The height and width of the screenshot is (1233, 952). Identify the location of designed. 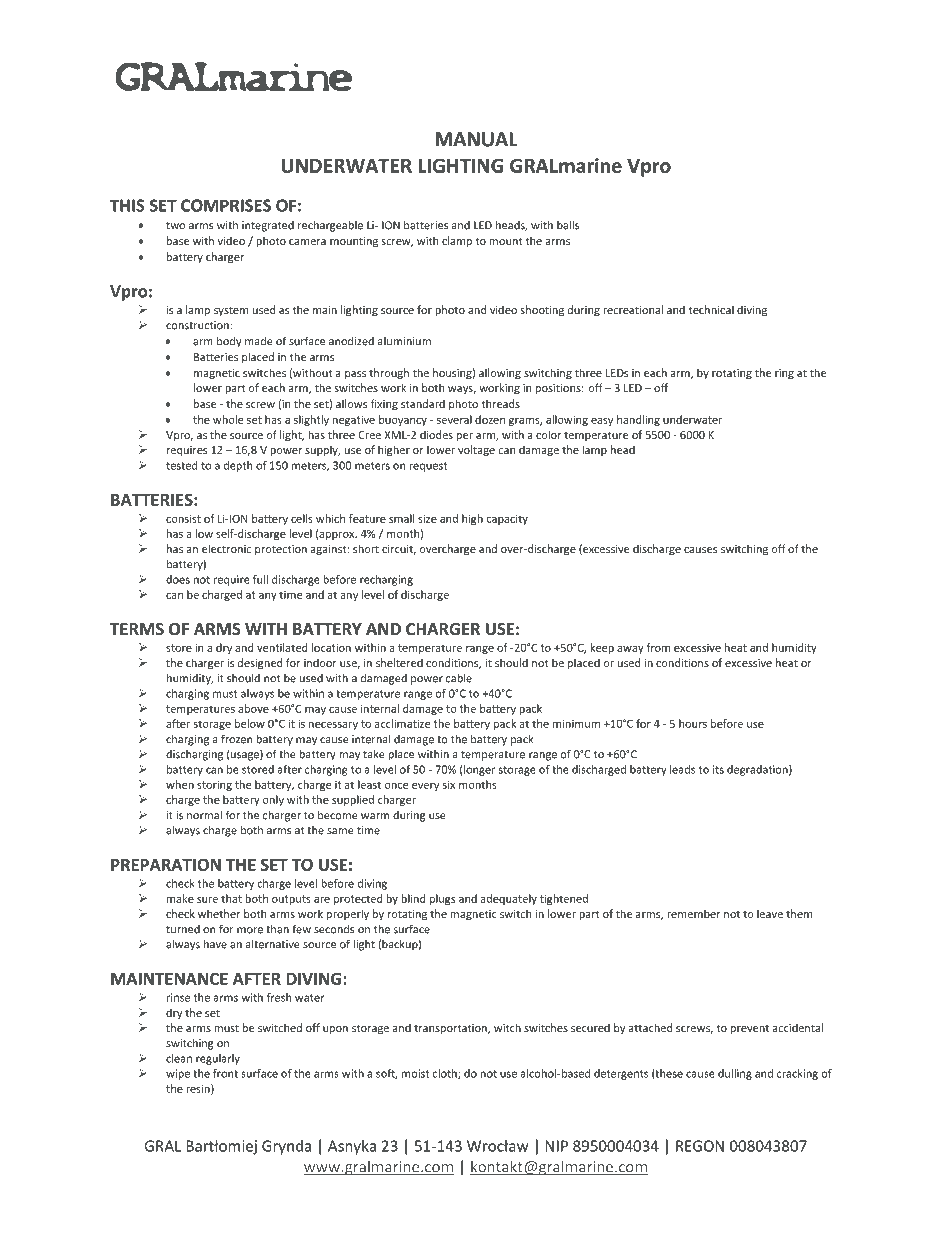
(260, 664).
